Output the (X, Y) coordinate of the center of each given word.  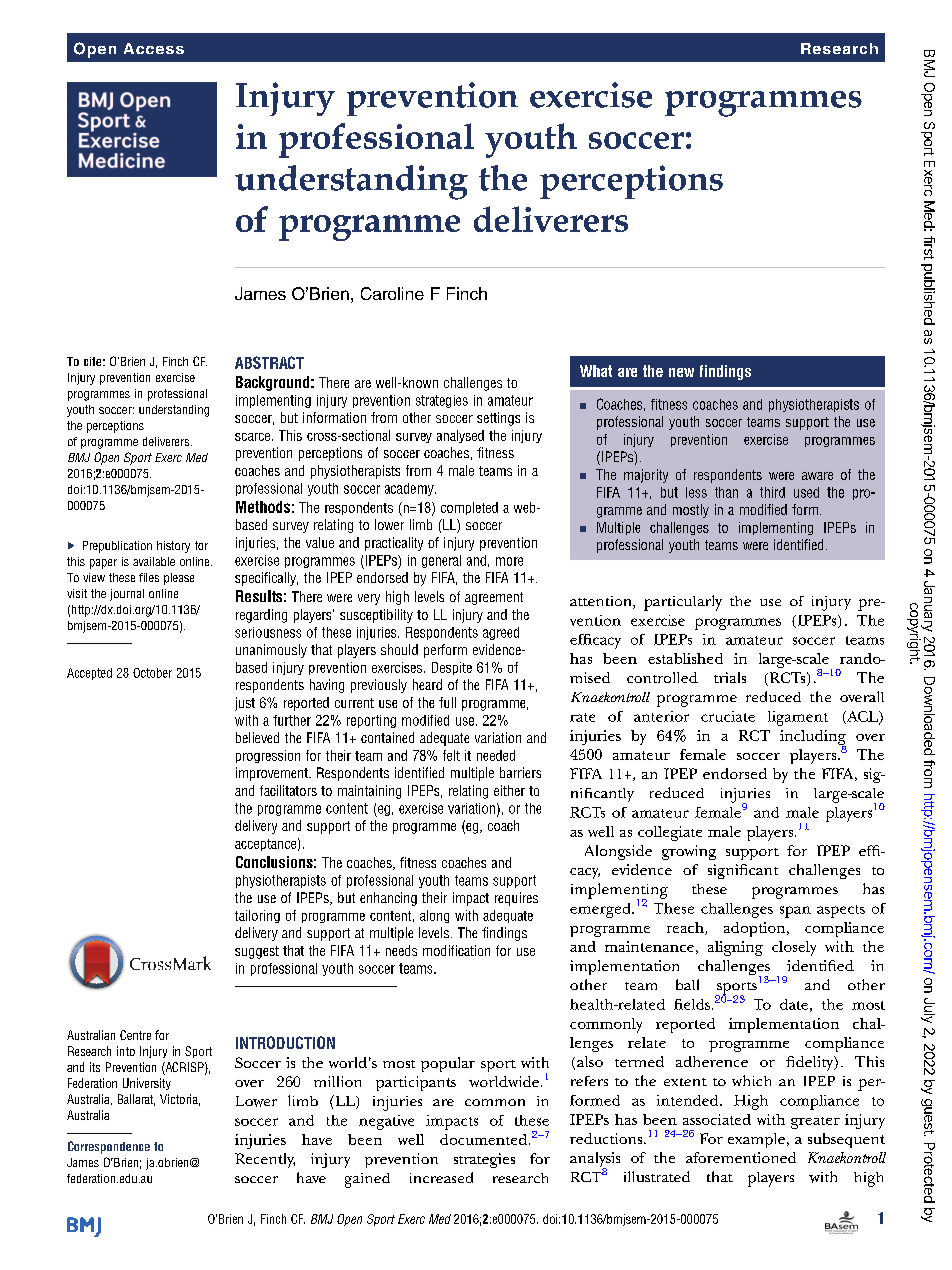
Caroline (392, 293)
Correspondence (109, 1147)
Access (154, 48)
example (756, 1140)
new (681, 372)
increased (441, 1177)
